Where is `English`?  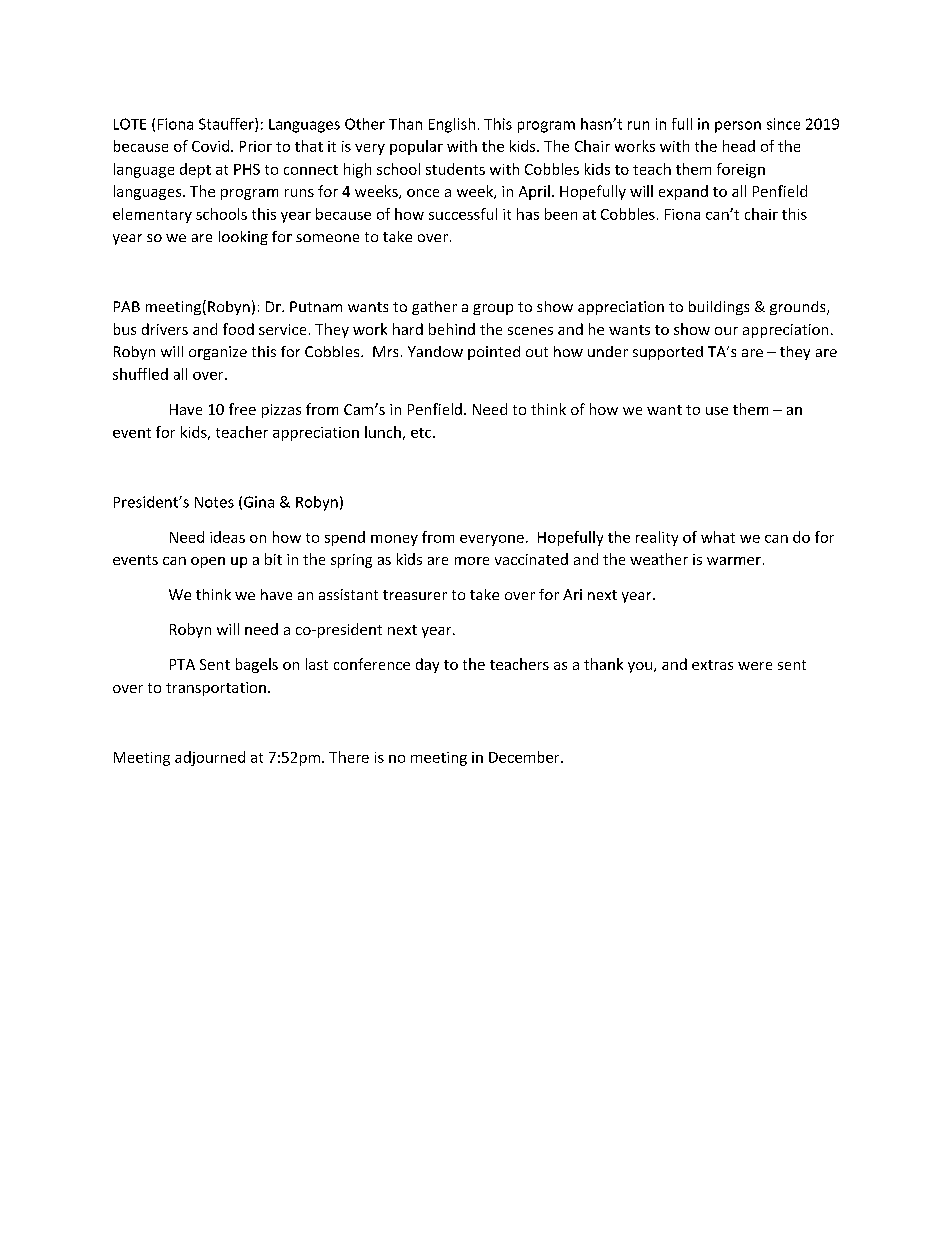
English is located at coordinates (452, 125).
